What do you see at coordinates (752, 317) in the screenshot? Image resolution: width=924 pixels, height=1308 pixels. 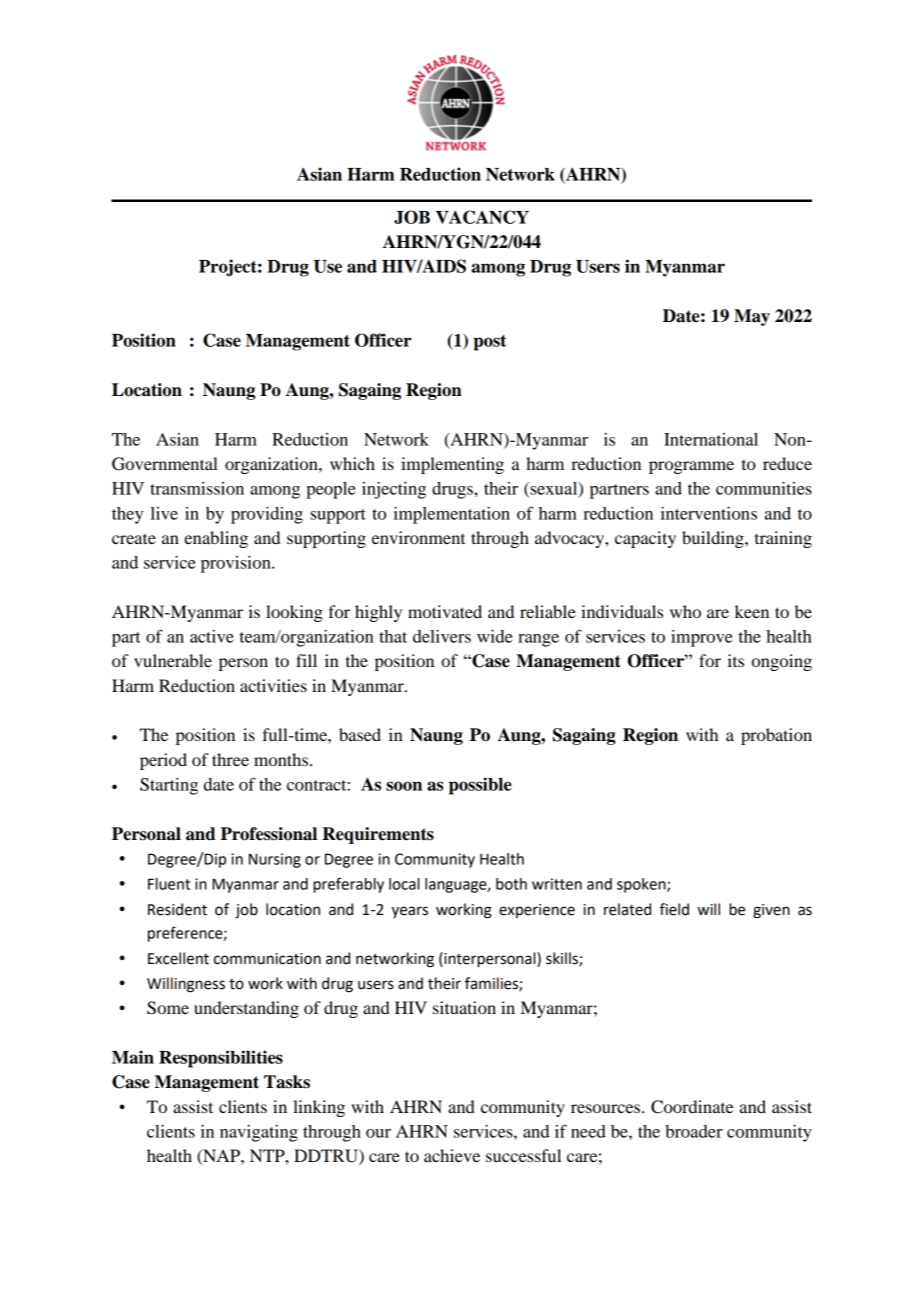 I see `May` at bounding box center [752, 317].
